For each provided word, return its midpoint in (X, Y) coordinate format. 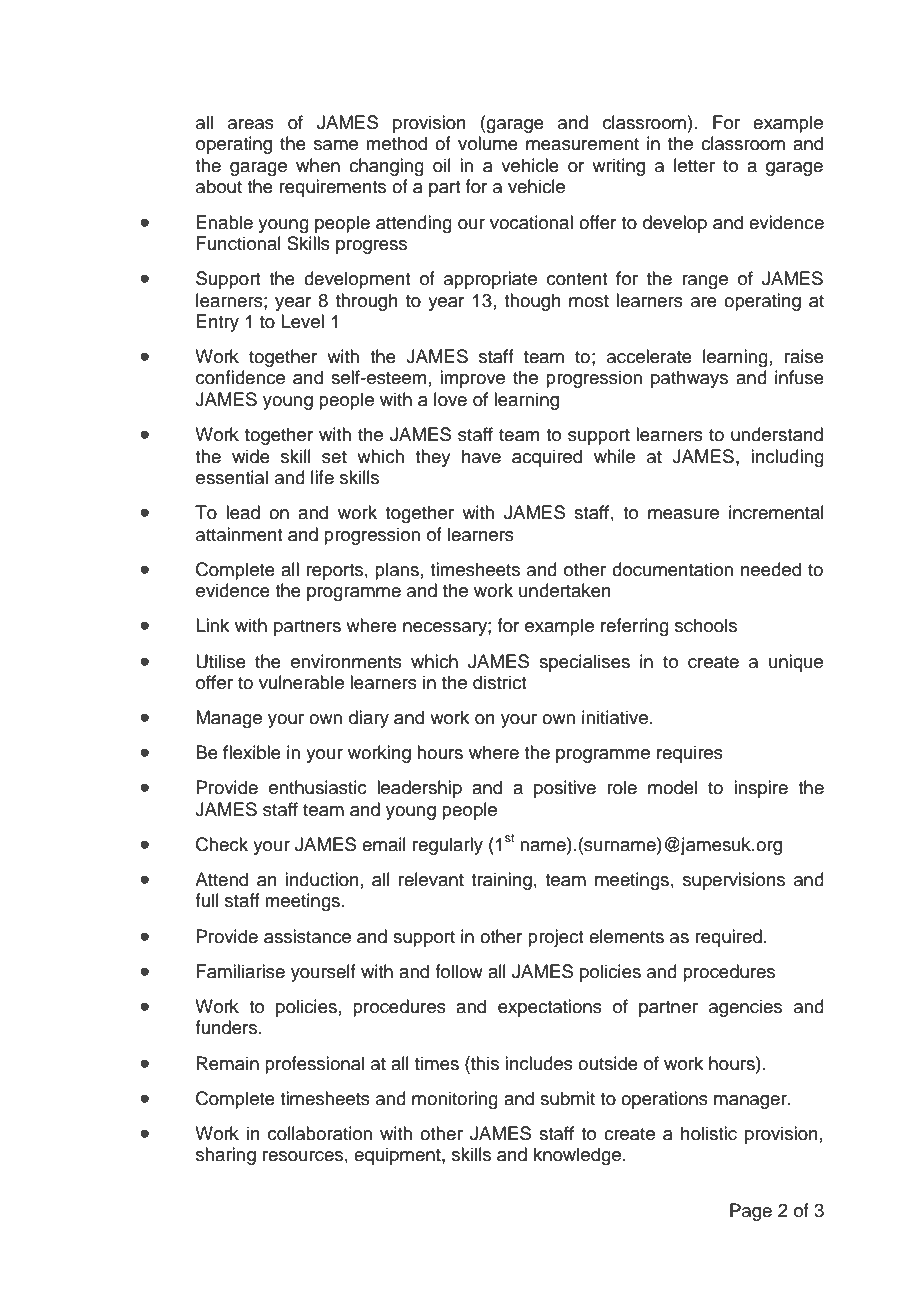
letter (694, 165)
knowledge (577, 1156)
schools (706, 625)
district (499, 682)
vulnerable (301, 682)
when (318, 165)
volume (488, 143)
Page (751, 1212)
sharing (226, 1156)
